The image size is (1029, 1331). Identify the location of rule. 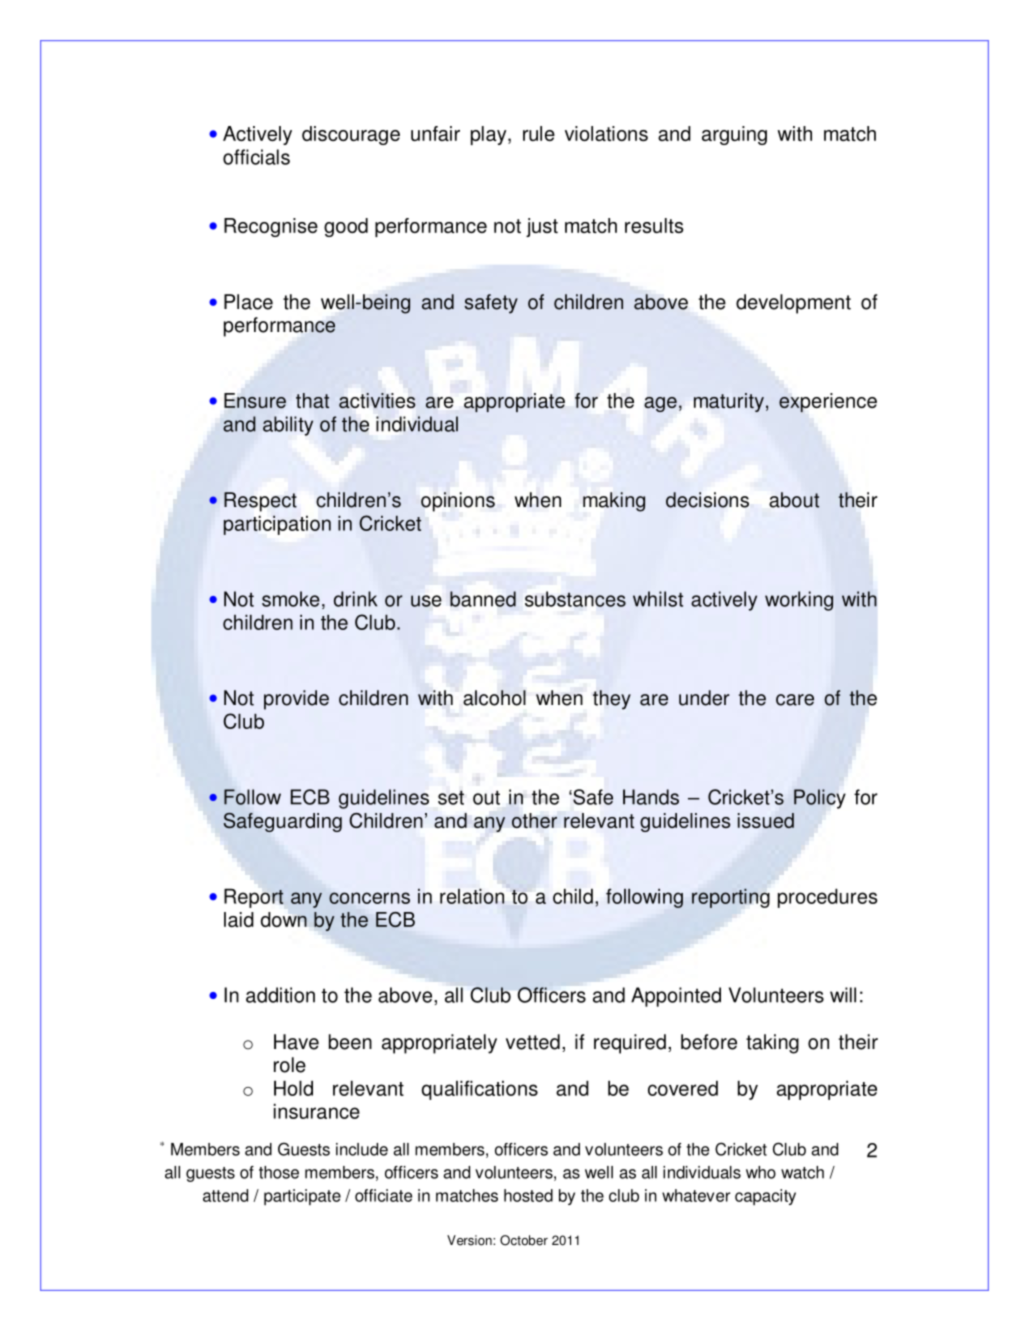
(539, 133).
